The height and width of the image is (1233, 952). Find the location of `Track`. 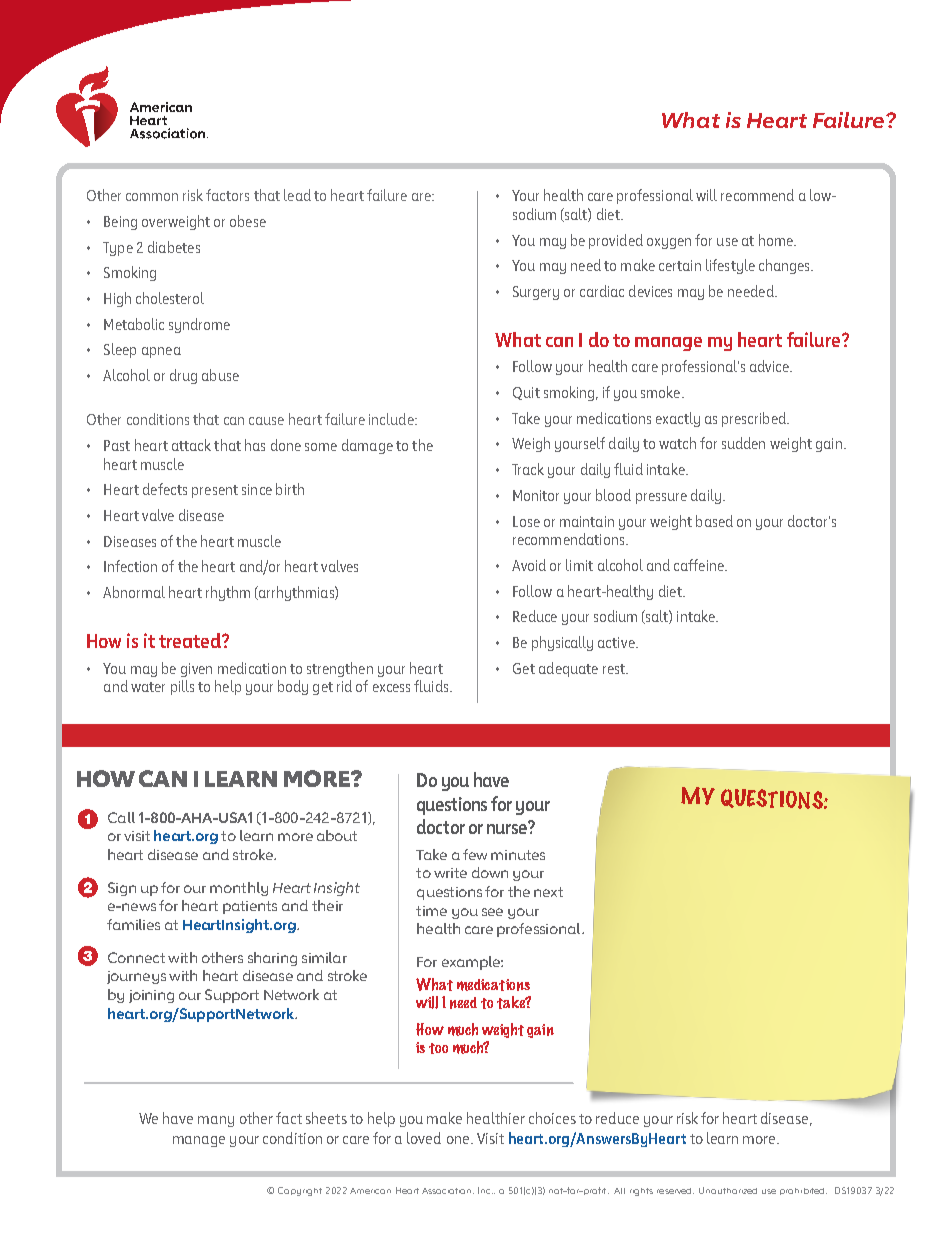

Track is located at coordinates (528, 469).
